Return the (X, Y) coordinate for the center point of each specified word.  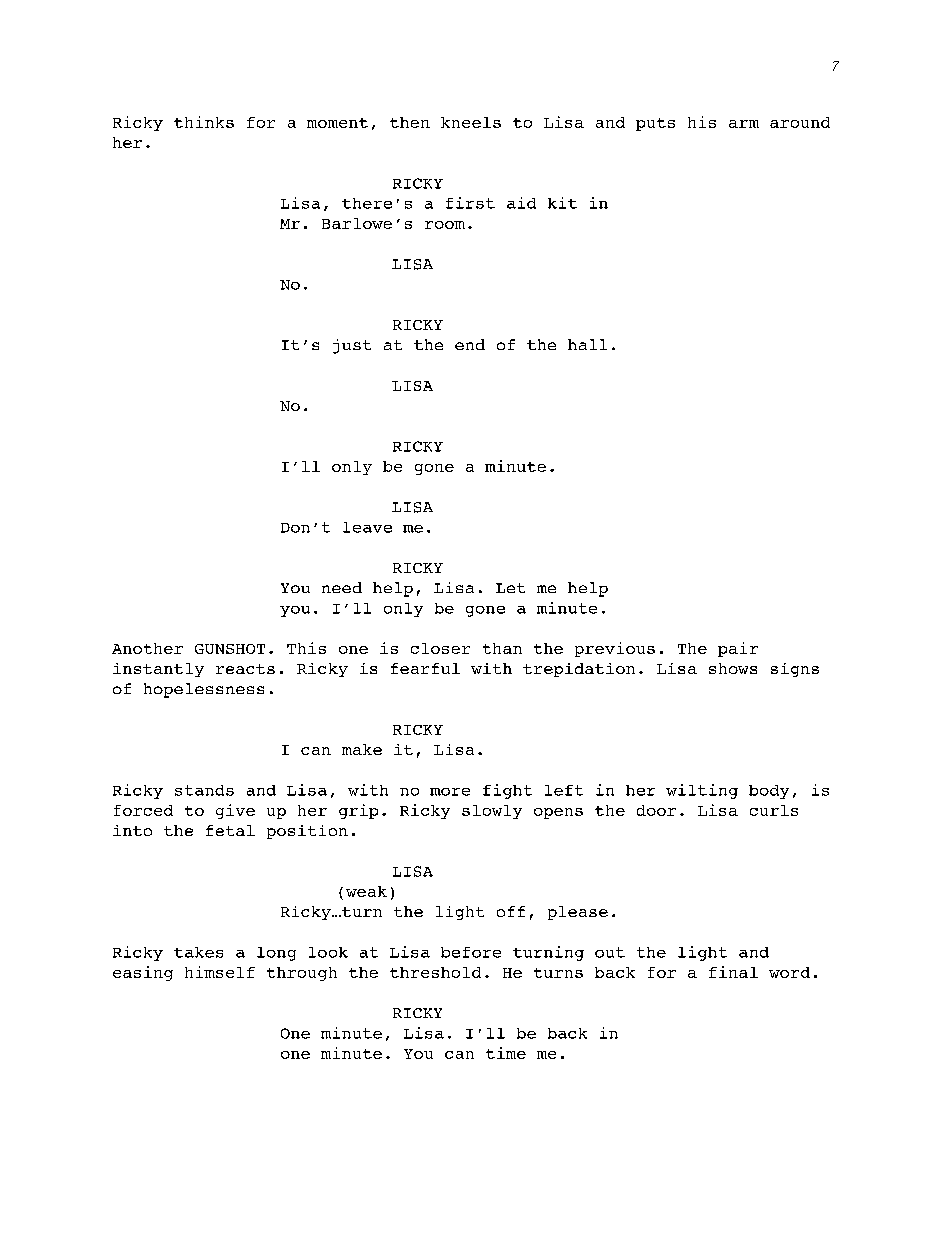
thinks (204, 122)
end (470, 344)
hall (587, 344)
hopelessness (204, 690)
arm (744, 124)
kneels (471, 122)
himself (220, 972)
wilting (702, 791)
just (352, 346)
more (450, 792)
